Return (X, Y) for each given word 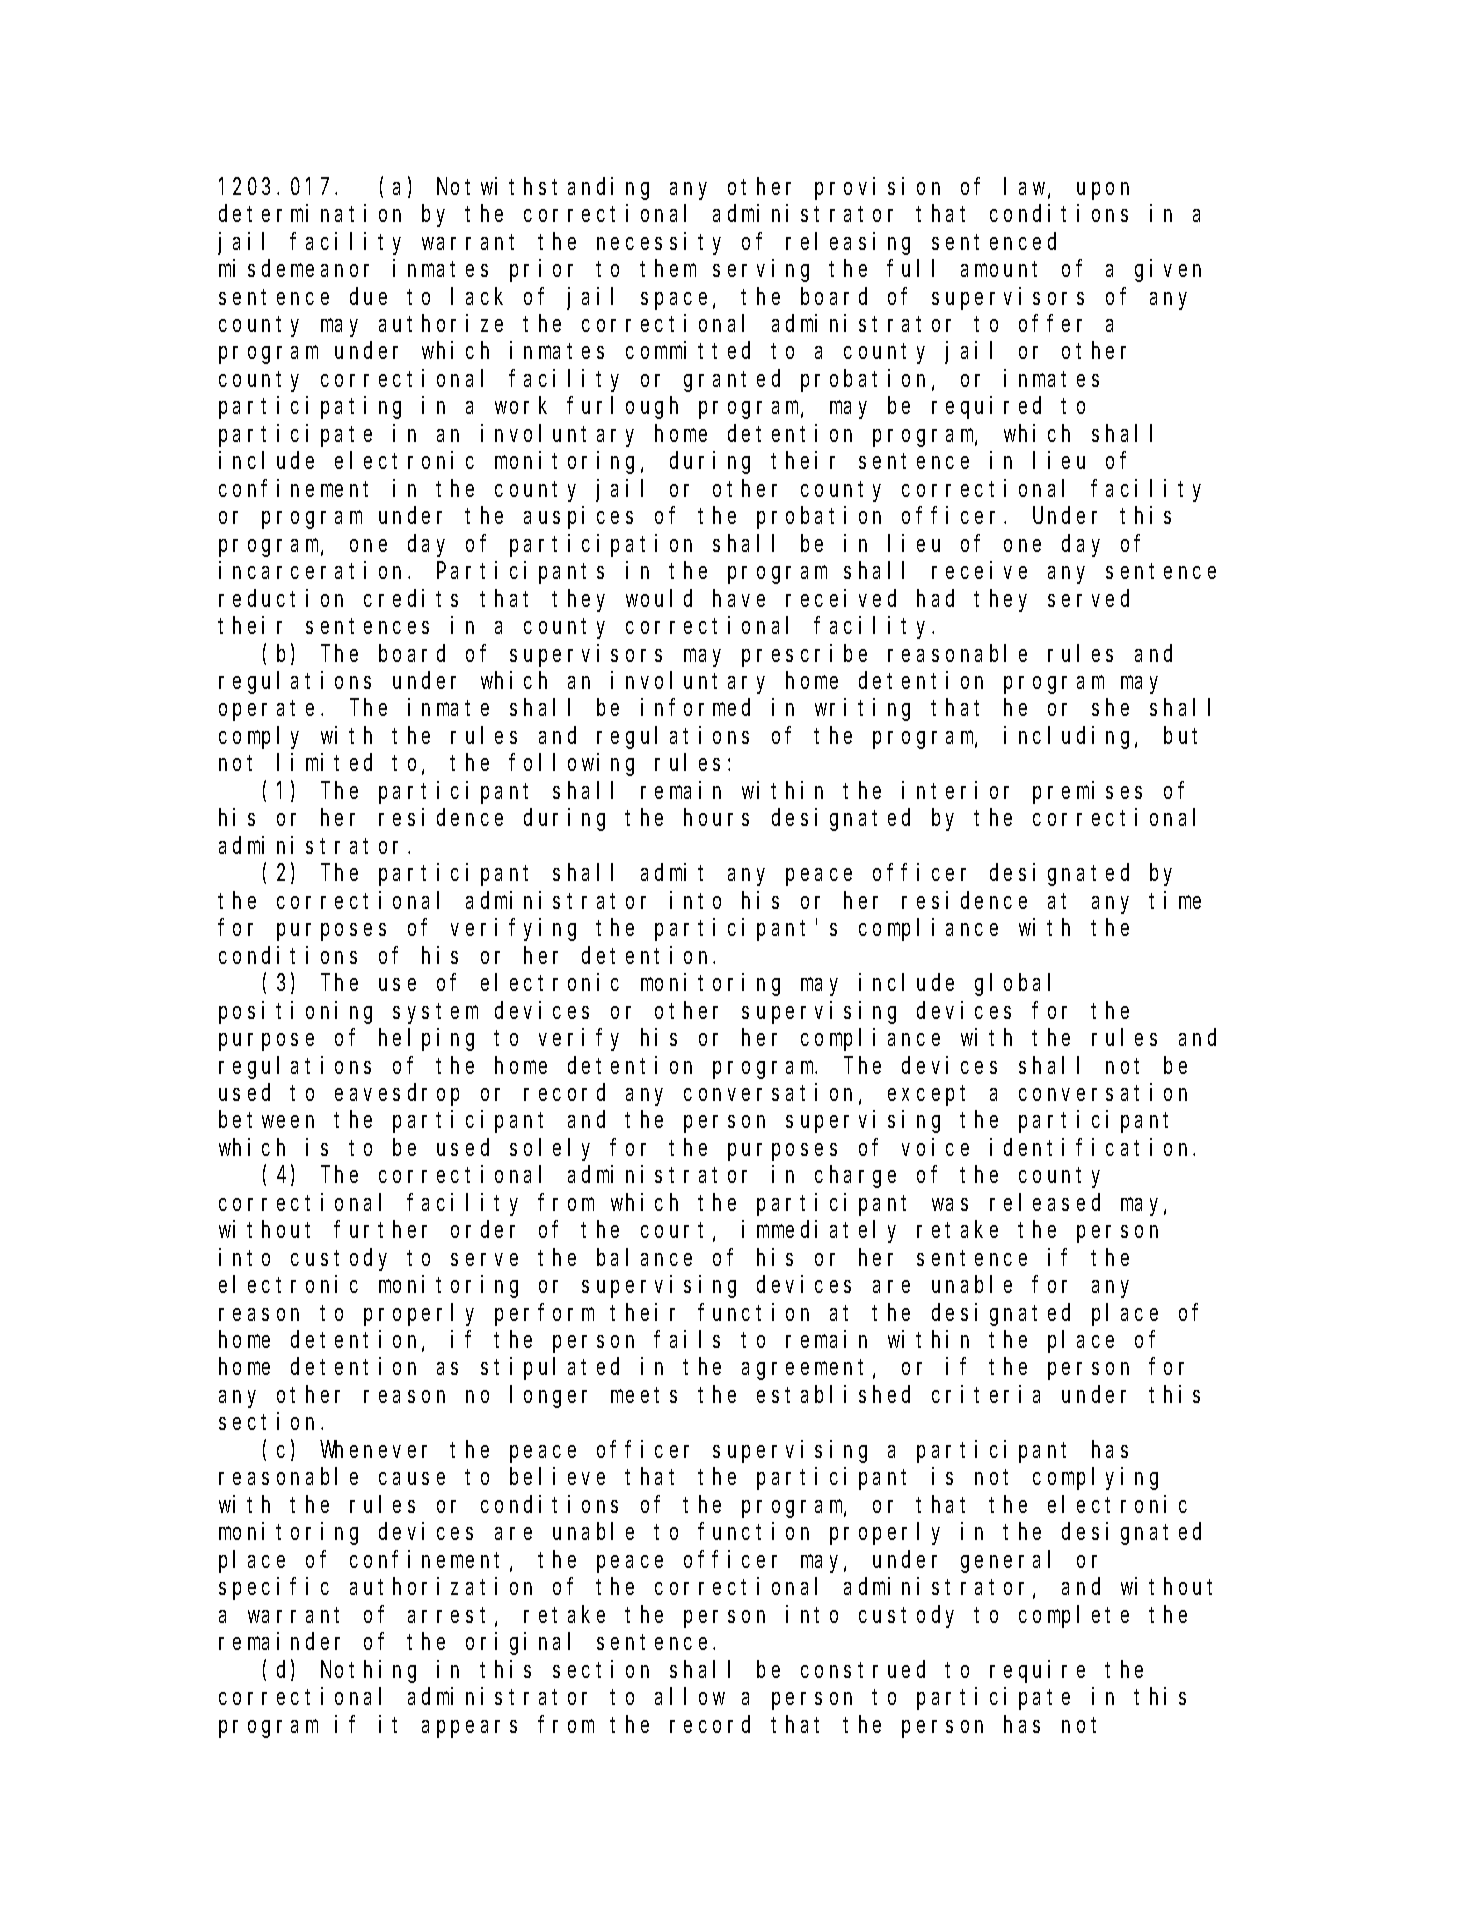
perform (544, 1314)
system (435, 1013)
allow (690, 1696)
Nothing (368, 1671)
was (950, 1204)
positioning (295, 1012)
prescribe (804, 655)
